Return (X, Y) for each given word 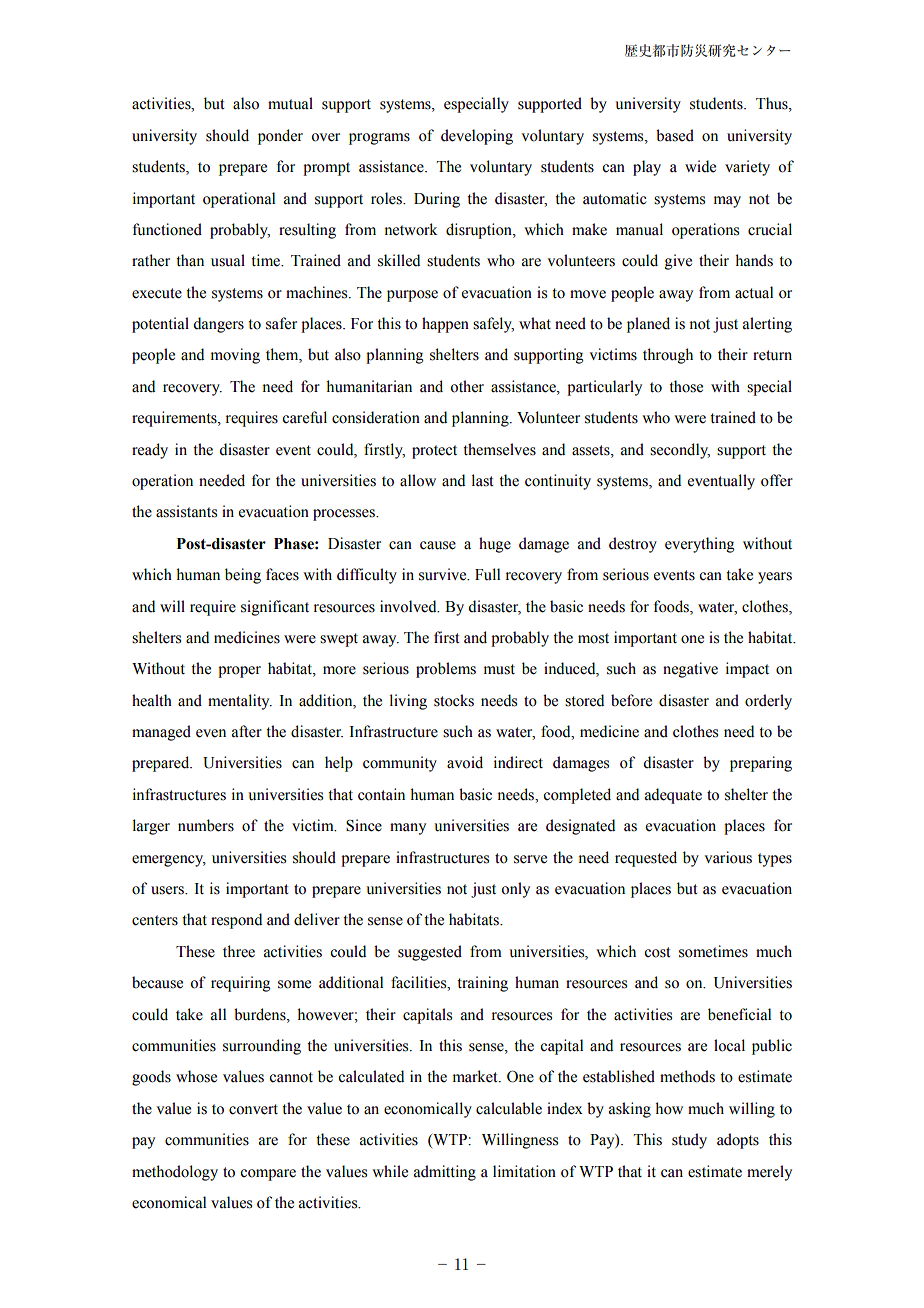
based (675, 135)
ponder (280, 137)
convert (253, 1109)
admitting (445, 1173)
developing (477, 137)
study (689, 1141)
